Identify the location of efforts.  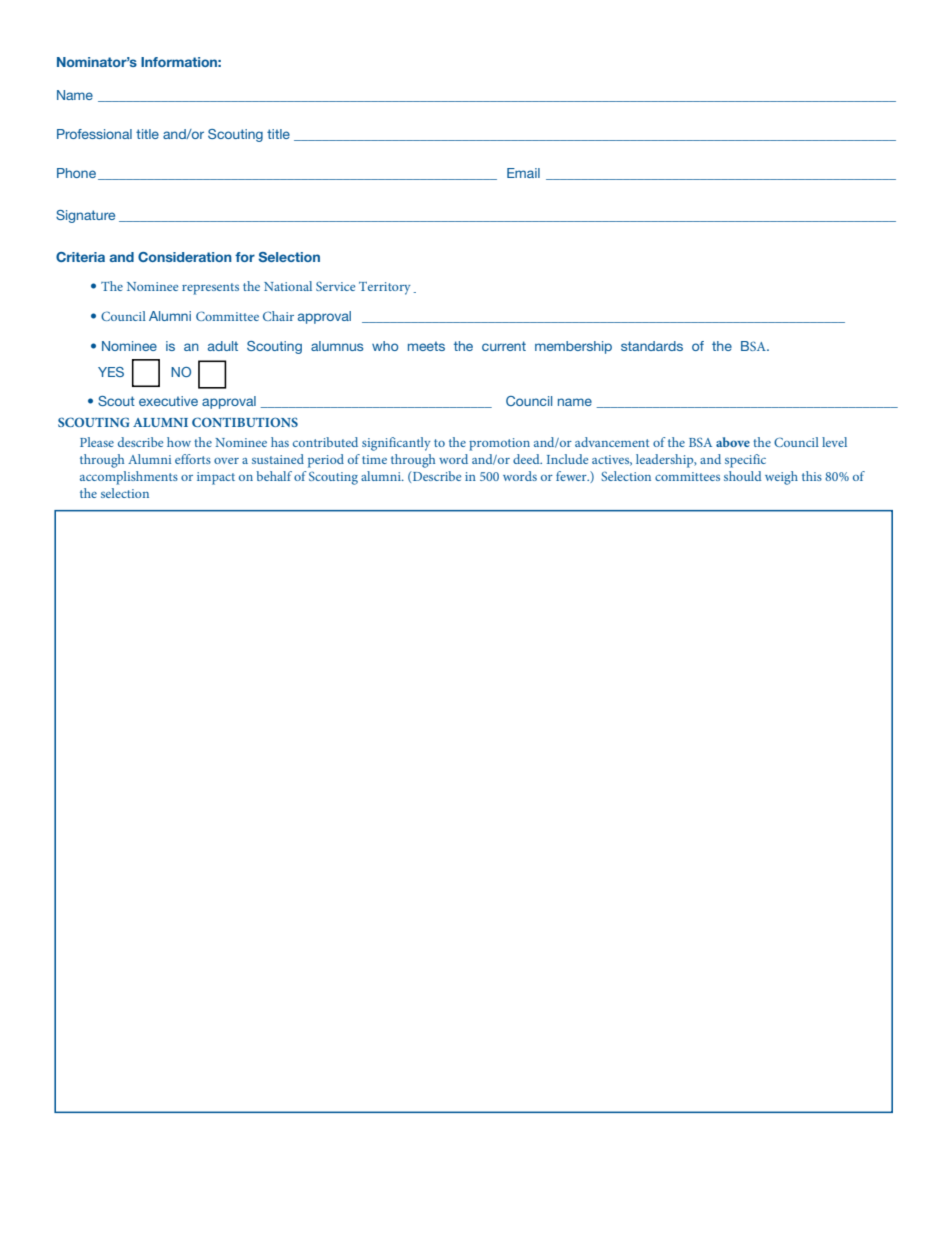
(193, 459).
